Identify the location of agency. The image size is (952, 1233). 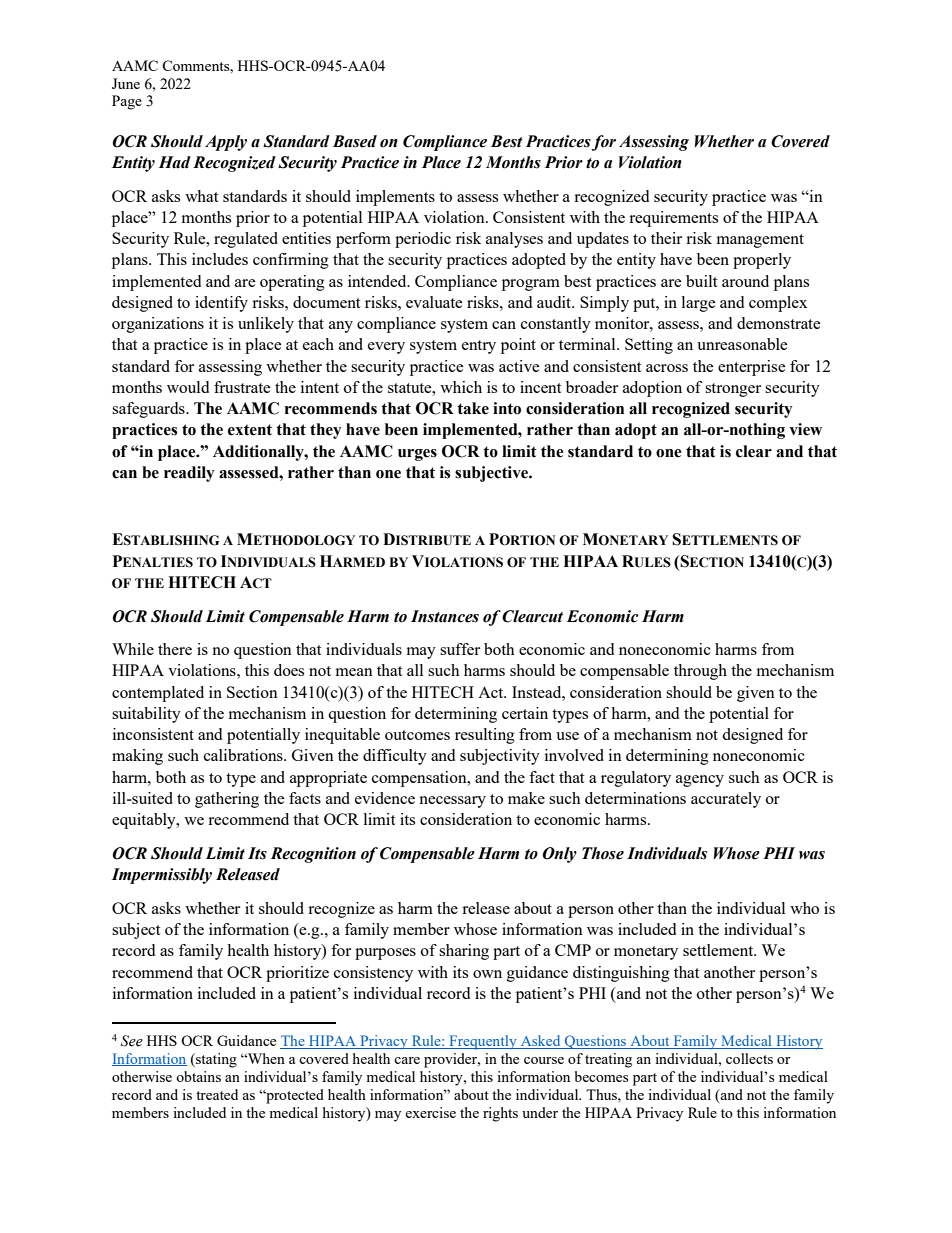
(700, 781).
